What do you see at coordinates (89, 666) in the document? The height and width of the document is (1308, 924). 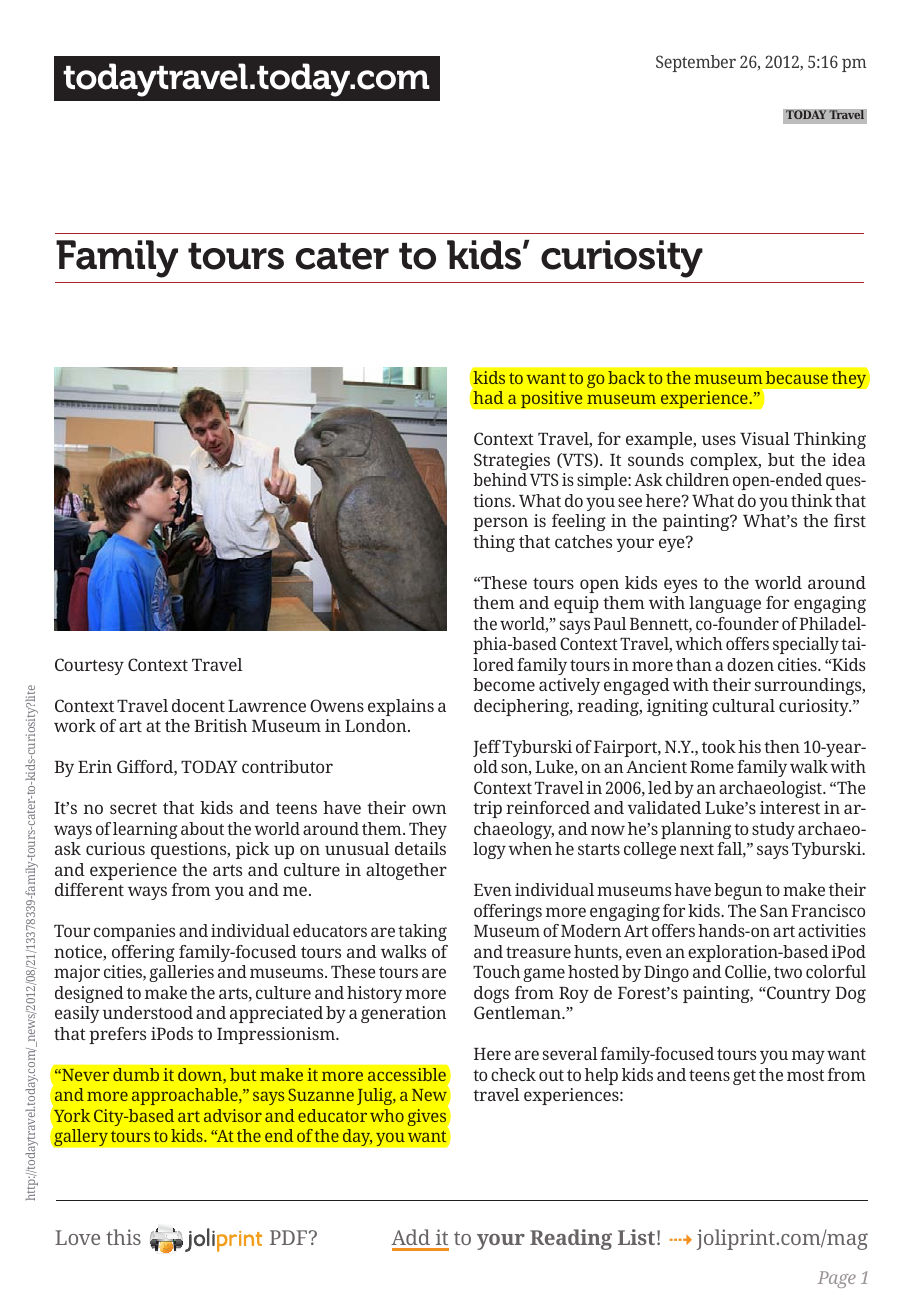 I see `Courtesy` at bounding box center [89, 666].
